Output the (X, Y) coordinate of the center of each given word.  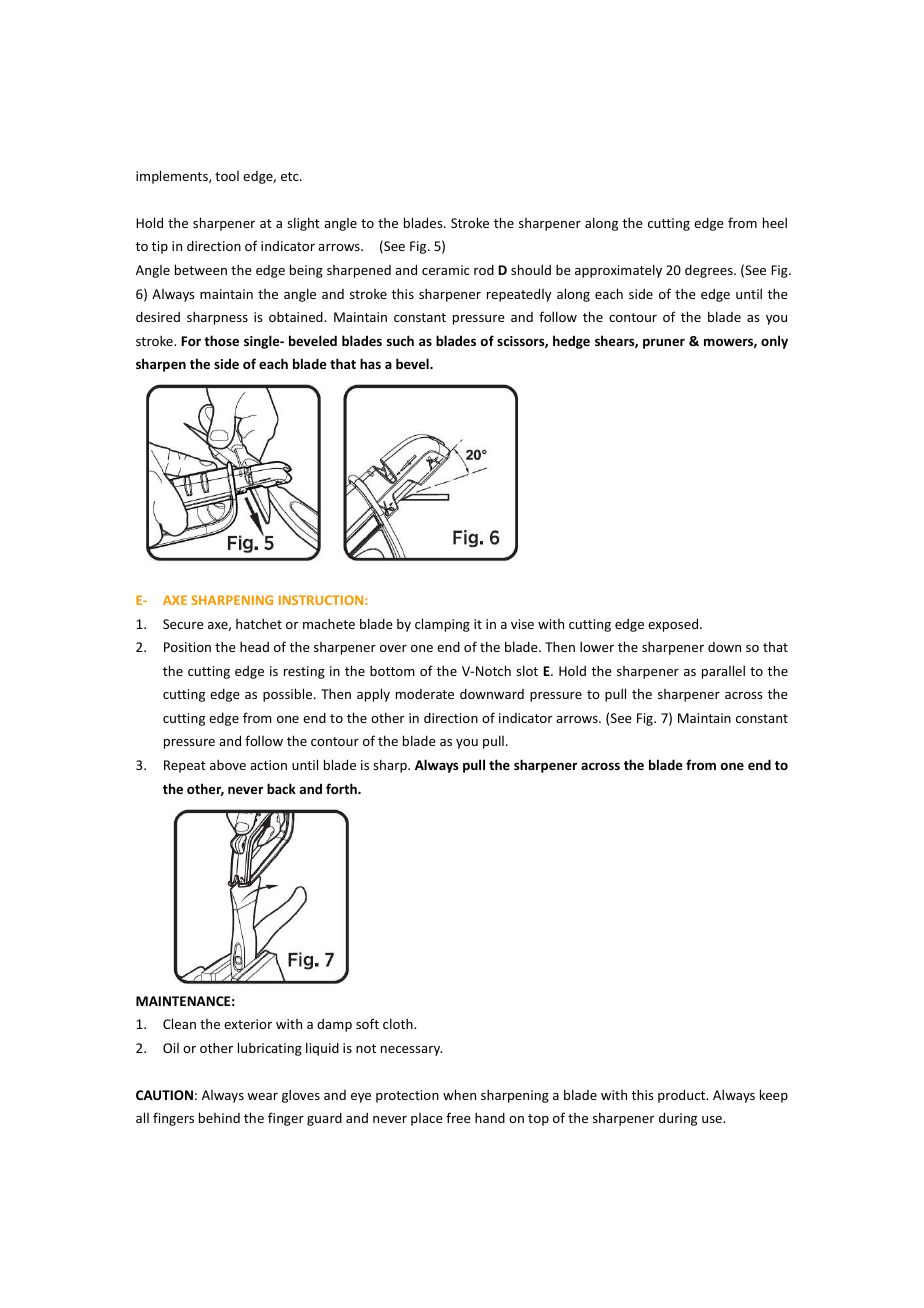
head (254, 646)
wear (262, 1096)
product (683, 1096)
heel (775, 222)
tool (227, 176)
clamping (442, 625)
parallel (723, 672)
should (531, 269)
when (459, 1094)
